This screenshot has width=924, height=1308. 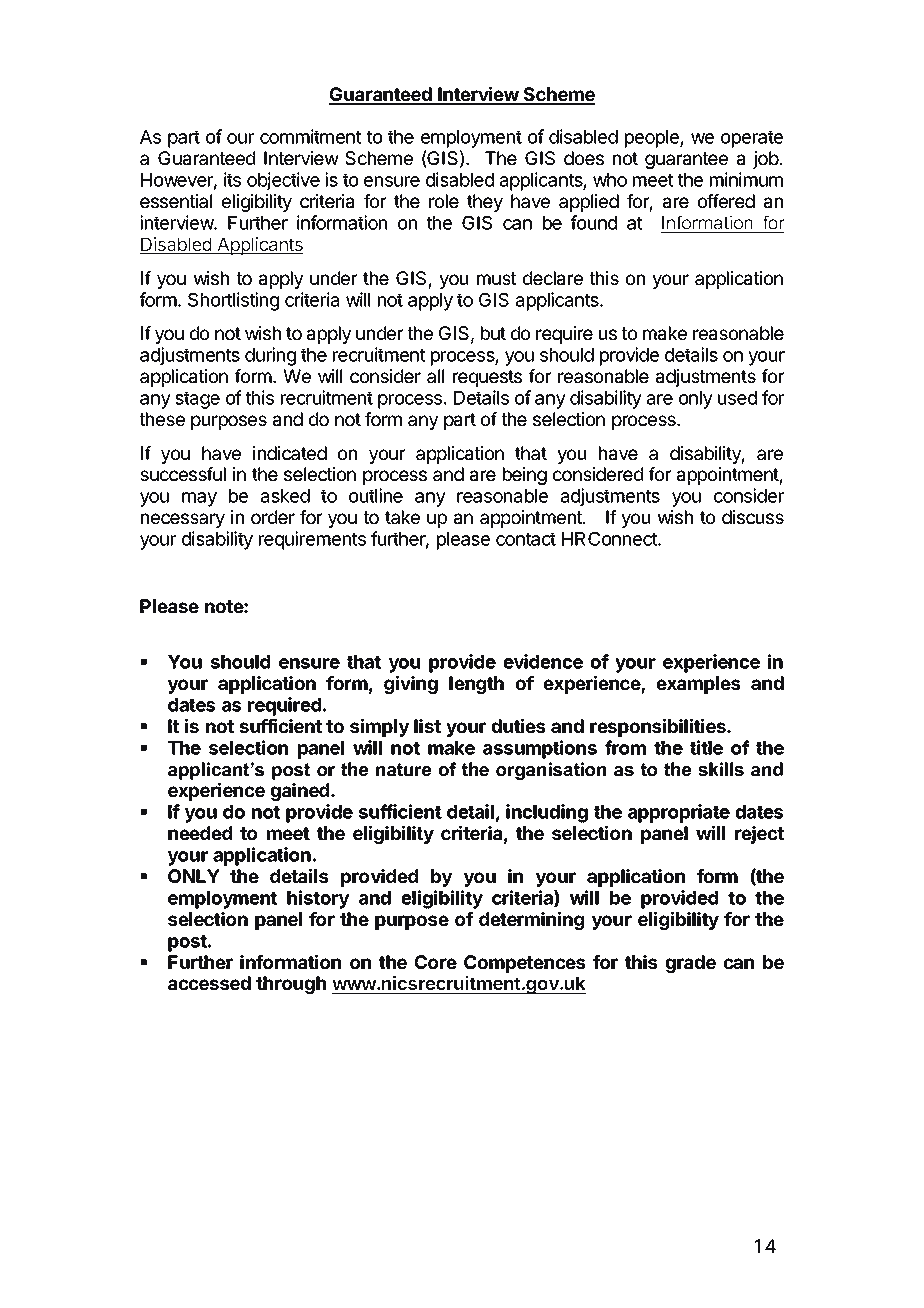 I want to click on may, so click(x=199, y=499).
